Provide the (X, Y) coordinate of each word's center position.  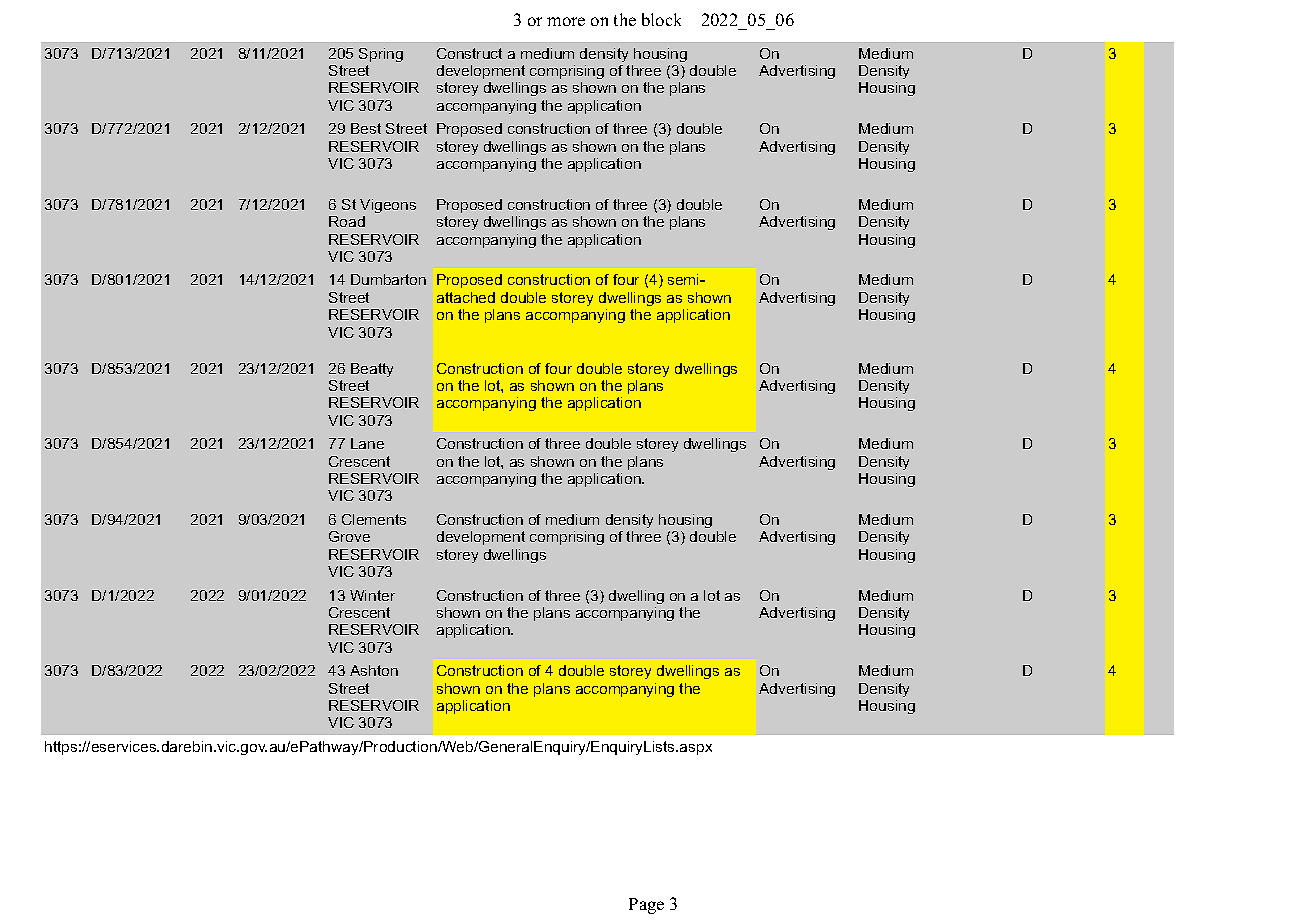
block (661, 19)
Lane (367, 443)
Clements (374, 519)
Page (646, 906)
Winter (372, 595)
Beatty (372, 370)
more (566, 21)
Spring (381, 55)
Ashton (374, 670)
